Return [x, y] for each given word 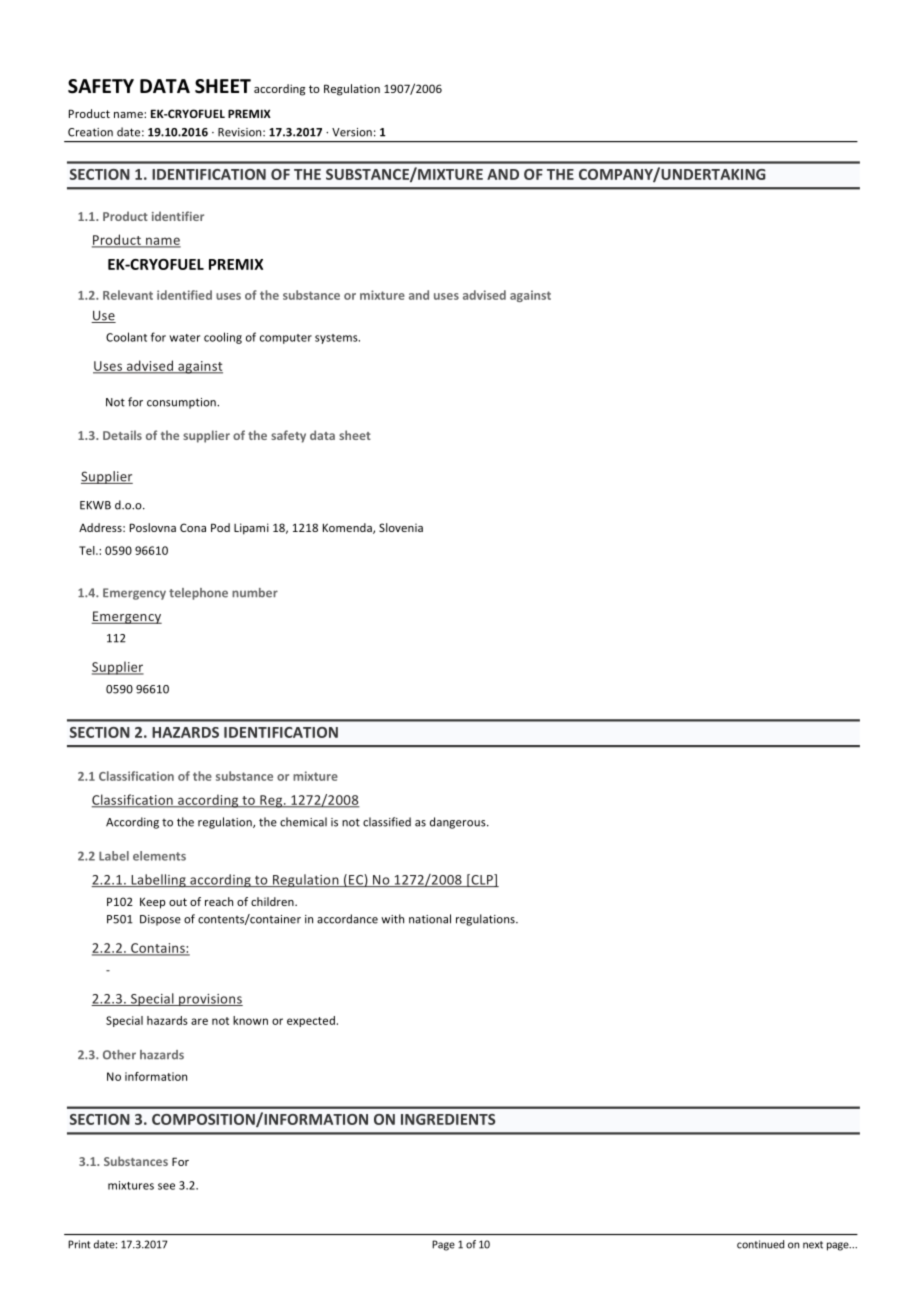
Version [352, 132]
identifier [178, 216]
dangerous [459, 823]
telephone [198, 594]
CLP [482, 880]
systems [337, 339]
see [166, 1186]
